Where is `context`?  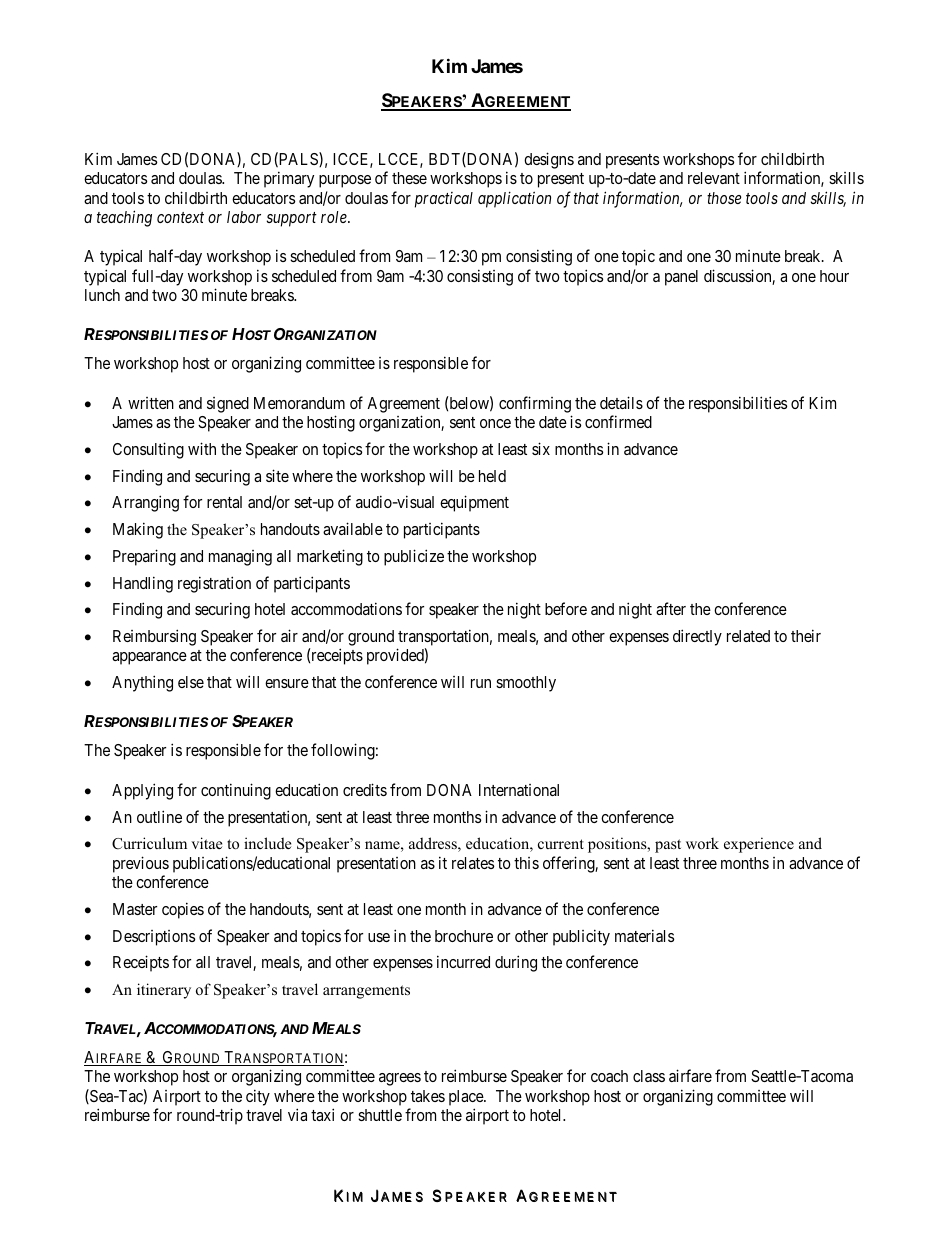 context is located at coordinates (180, 217).
